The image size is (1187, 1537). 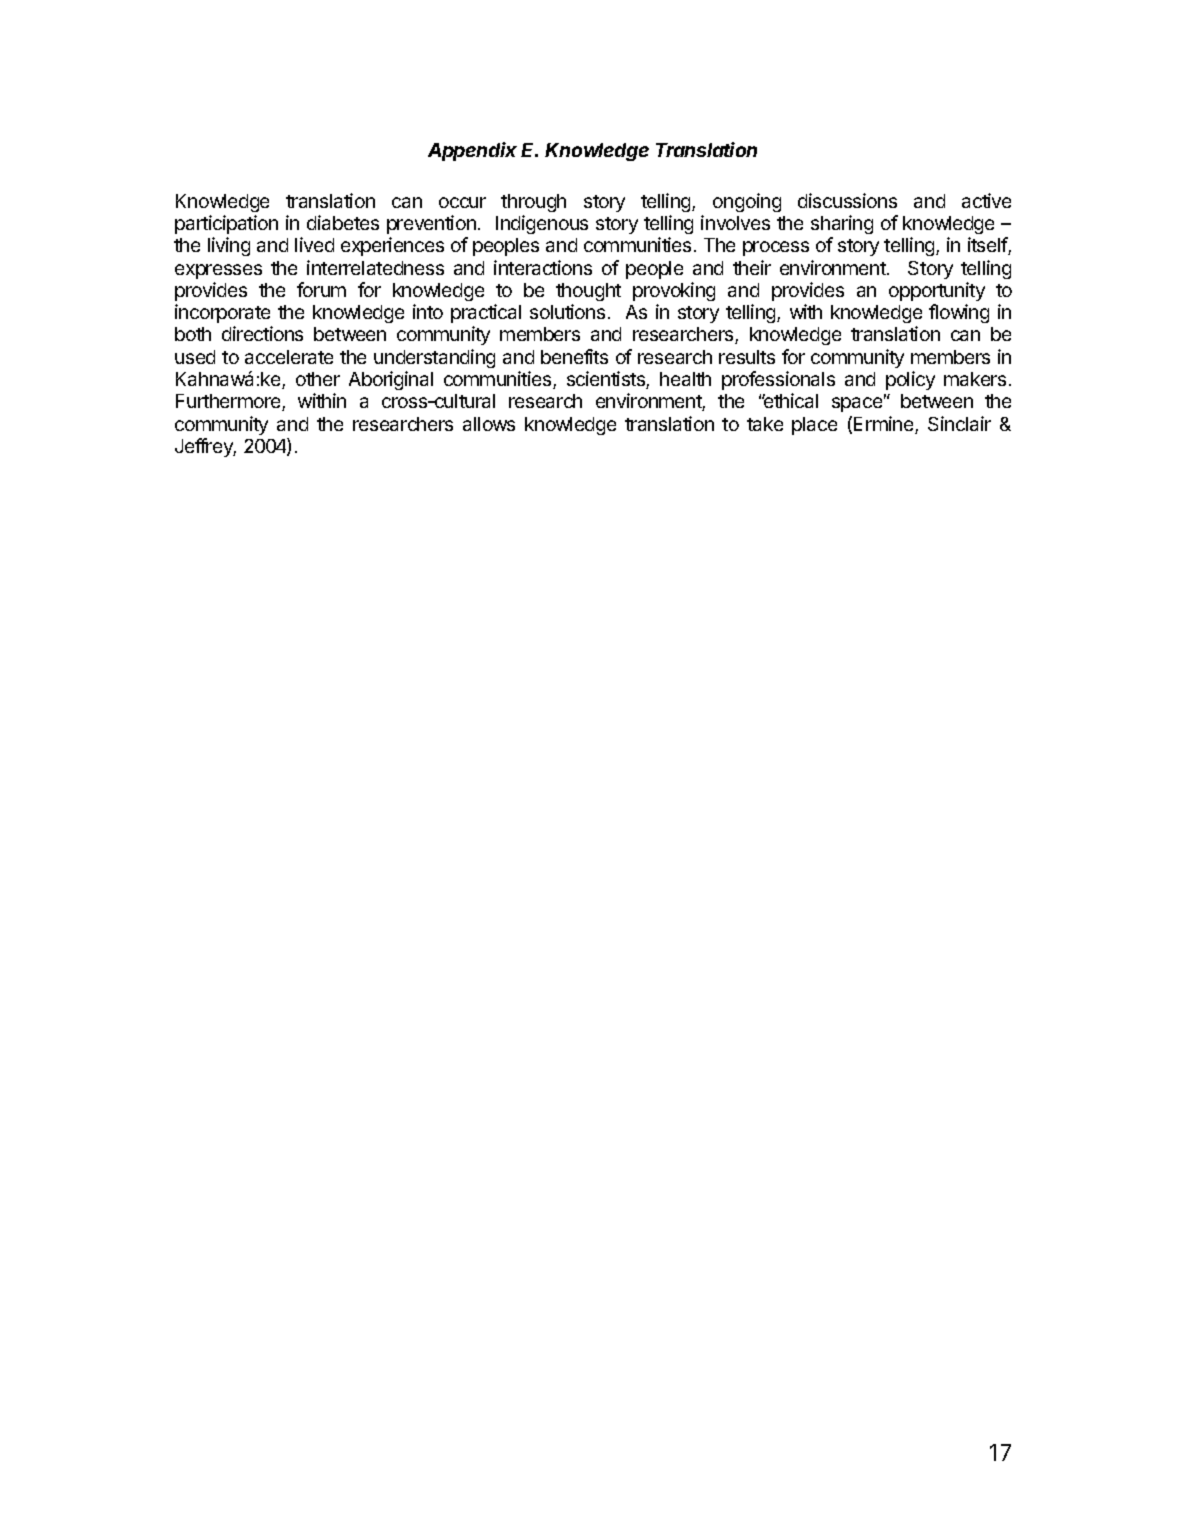 What do you see at coordinates (847, 200) in the image?
I see `discussions` at bounding box center [847, 200].
